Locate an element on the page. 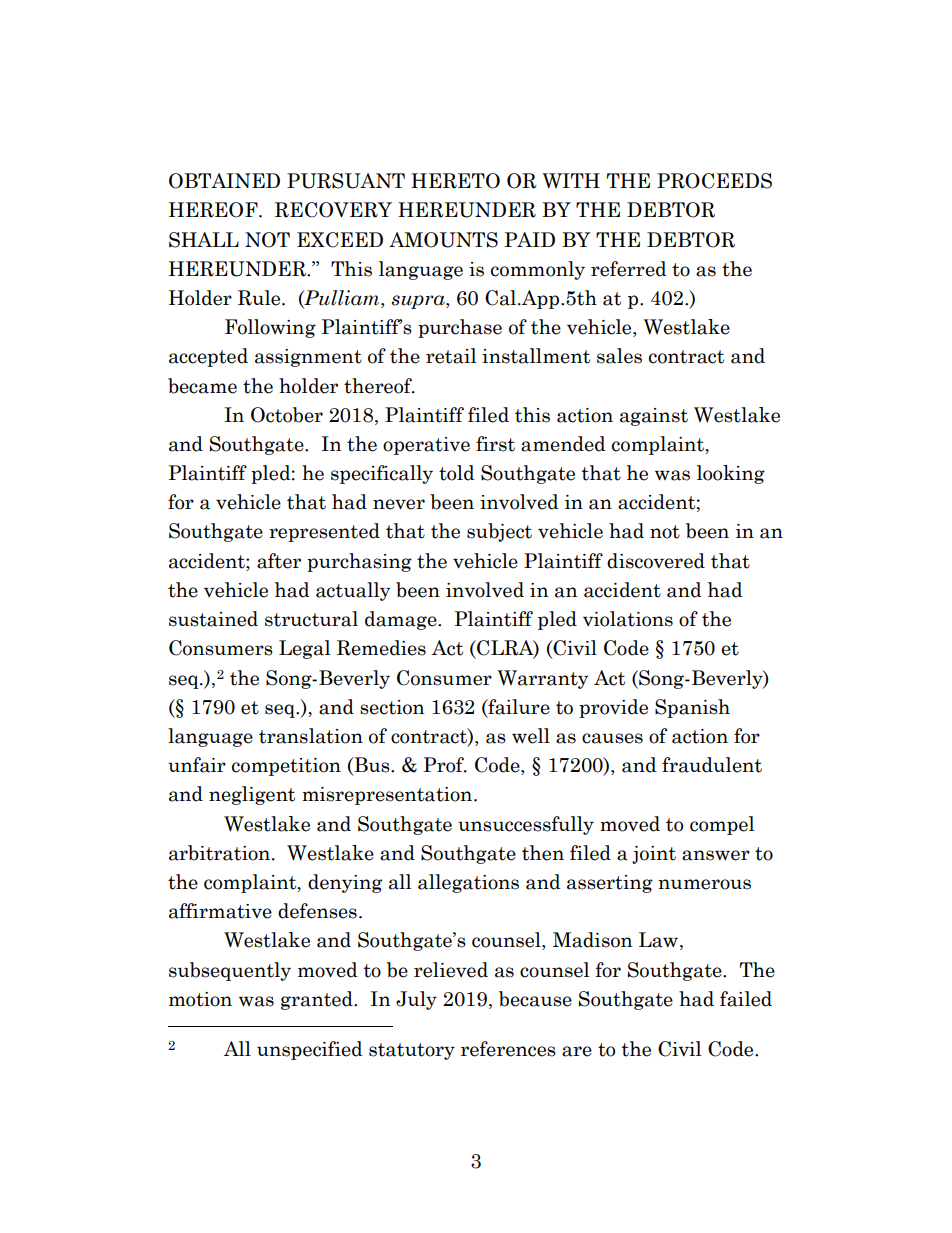 This image has height=1233, width=952. Spanish is located at coordinates (692, 708).
